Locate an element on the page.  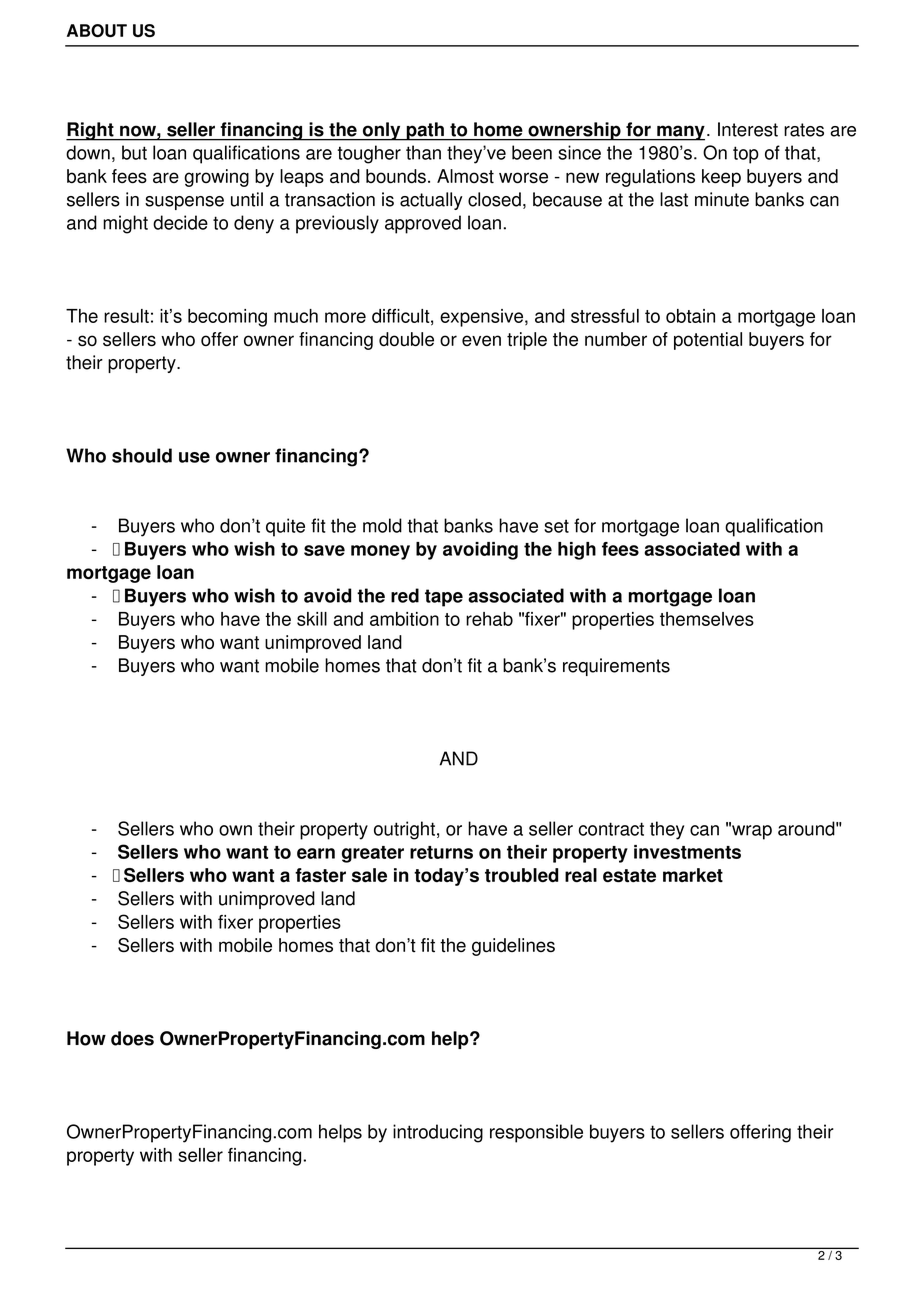
ABOUT is located at coordinates (97, 30).
